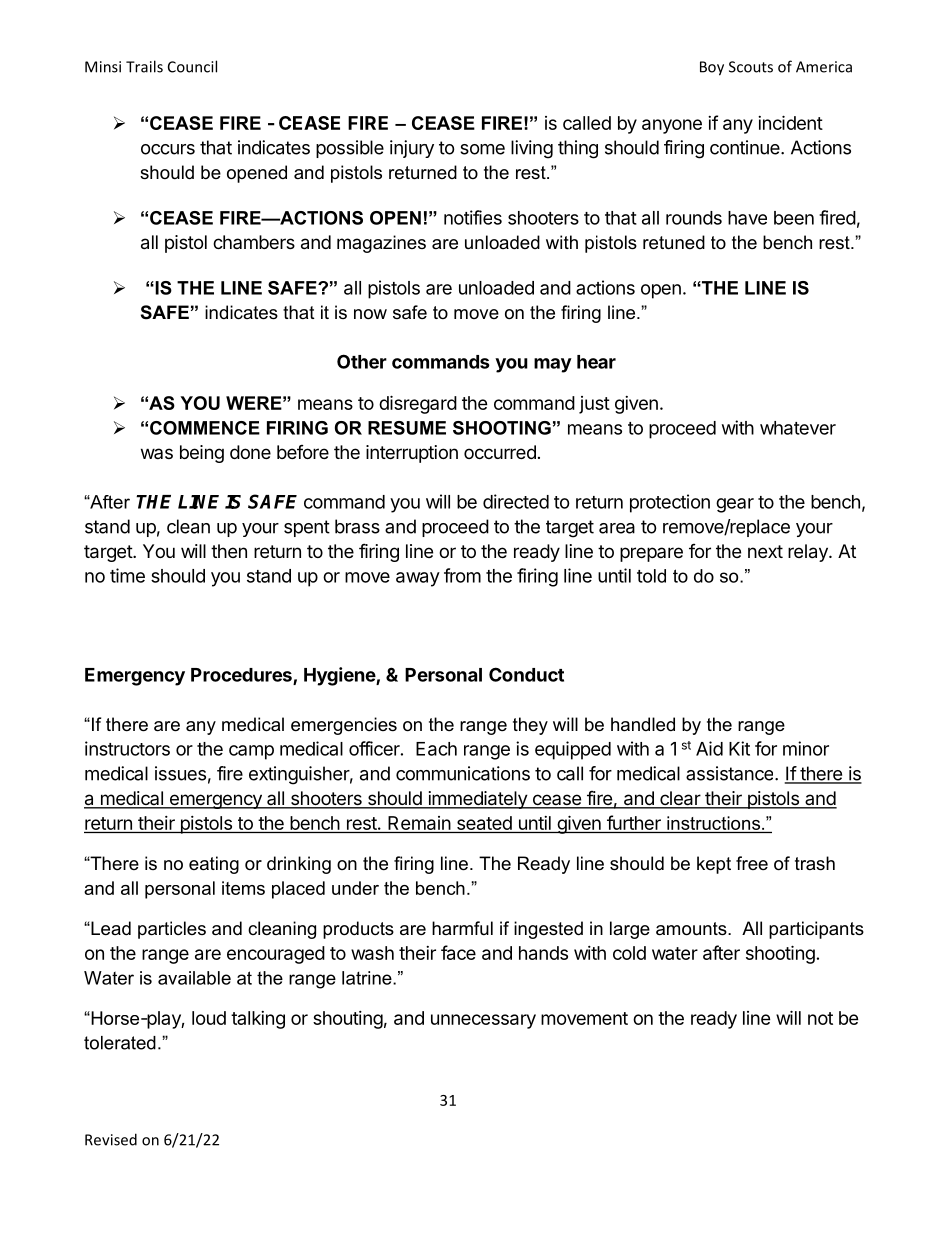 This document has height=1233, width=952. Describe the element at coordinates (111, 1139) in the document. I see `Revised` at that location.
